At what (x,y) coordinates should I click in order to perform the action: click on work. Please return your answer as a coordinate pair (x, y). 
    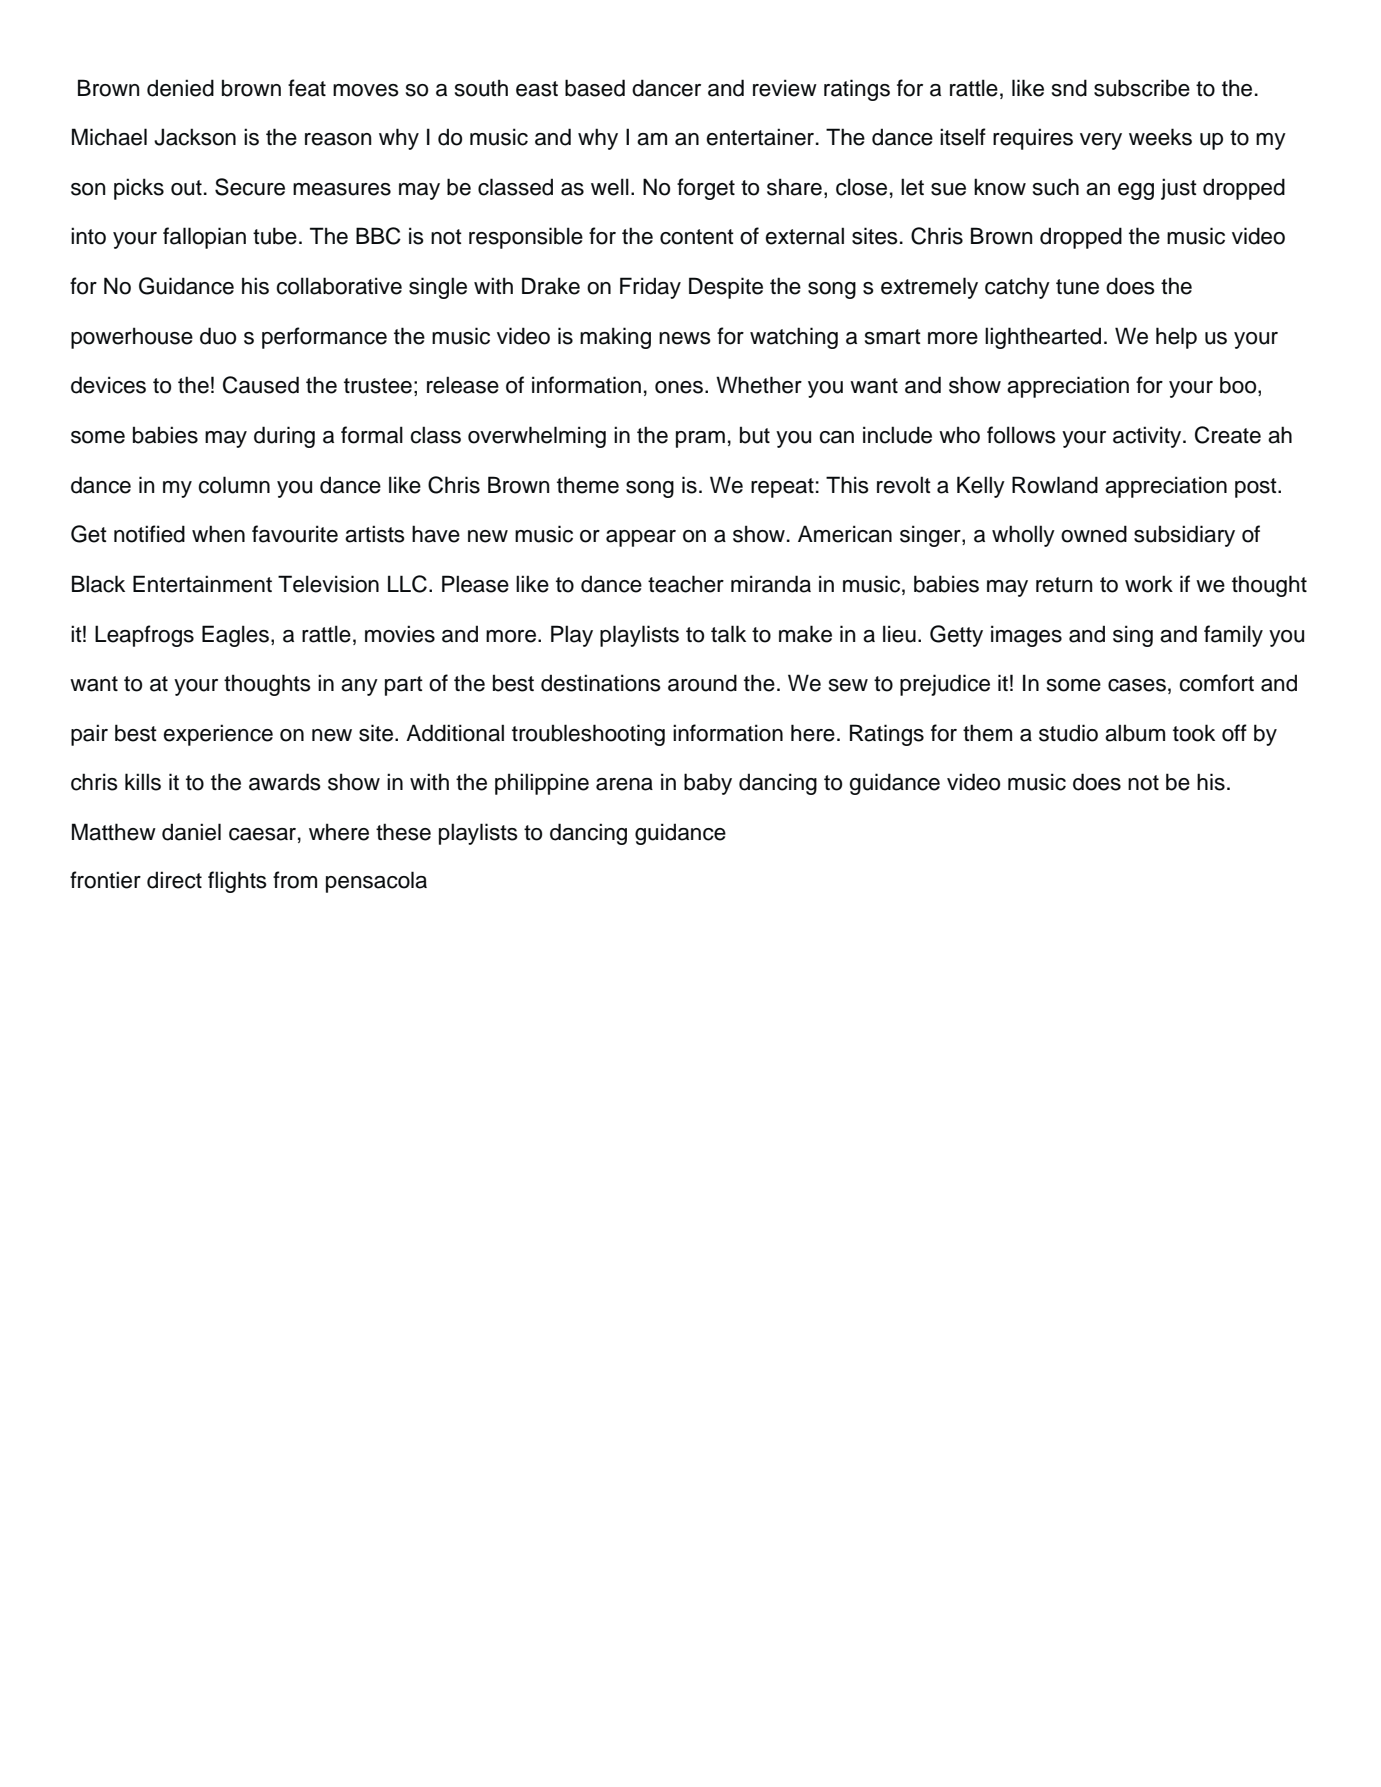
    Looking at the image, I should click on (1149, 584).
